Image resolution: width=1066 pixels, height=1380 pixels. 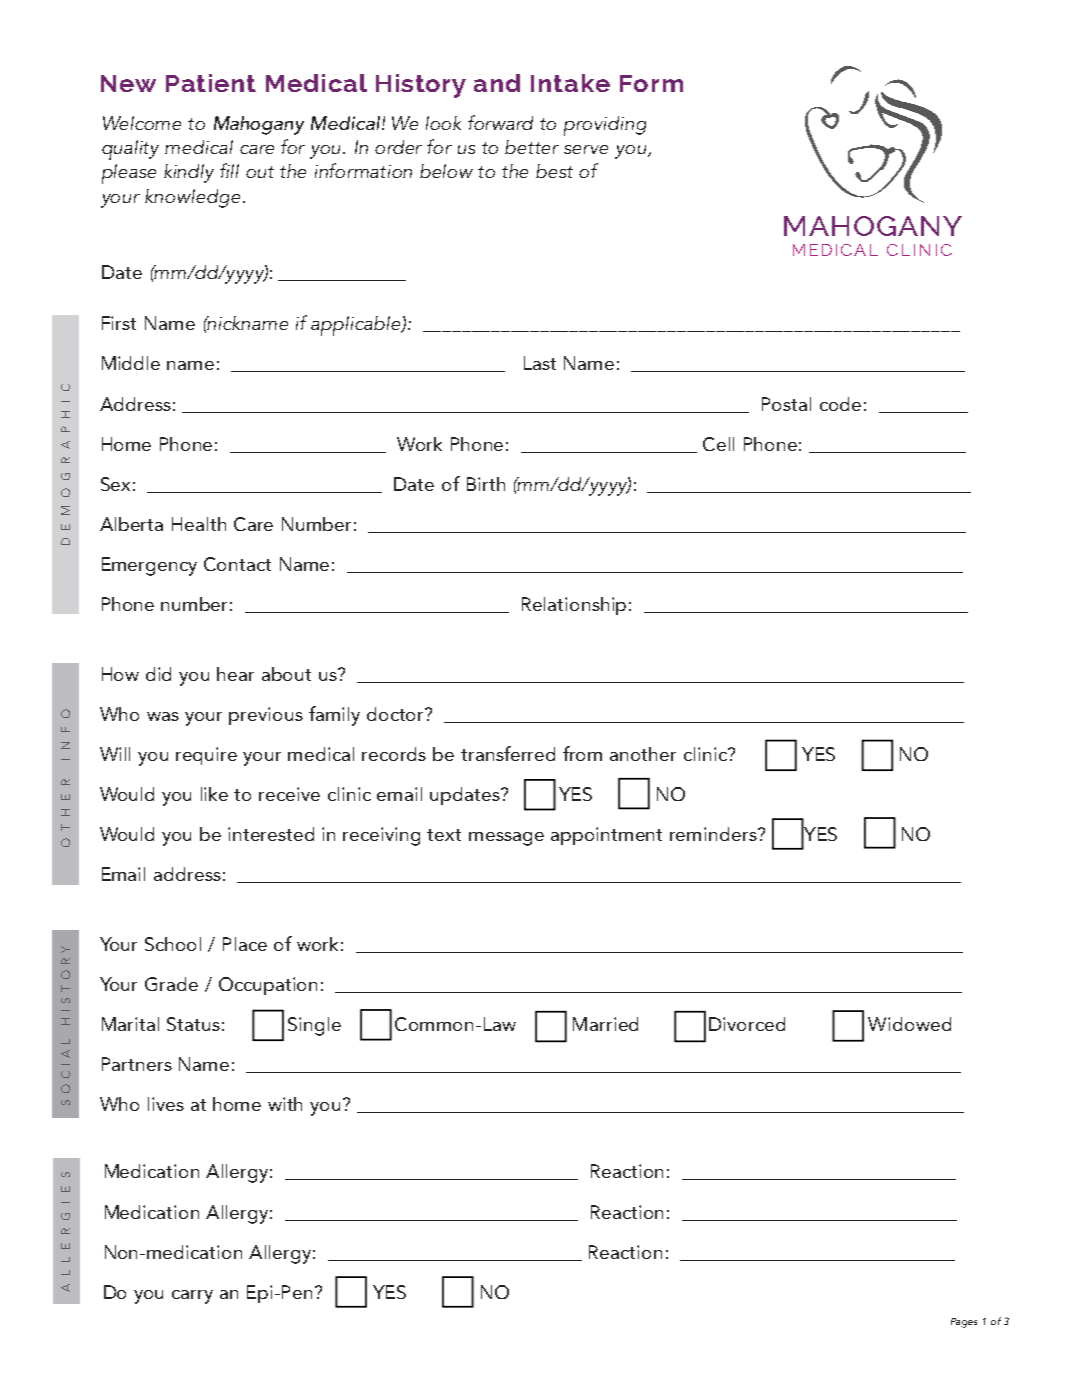 I want to click on Health, so click(x=199, y=524).
